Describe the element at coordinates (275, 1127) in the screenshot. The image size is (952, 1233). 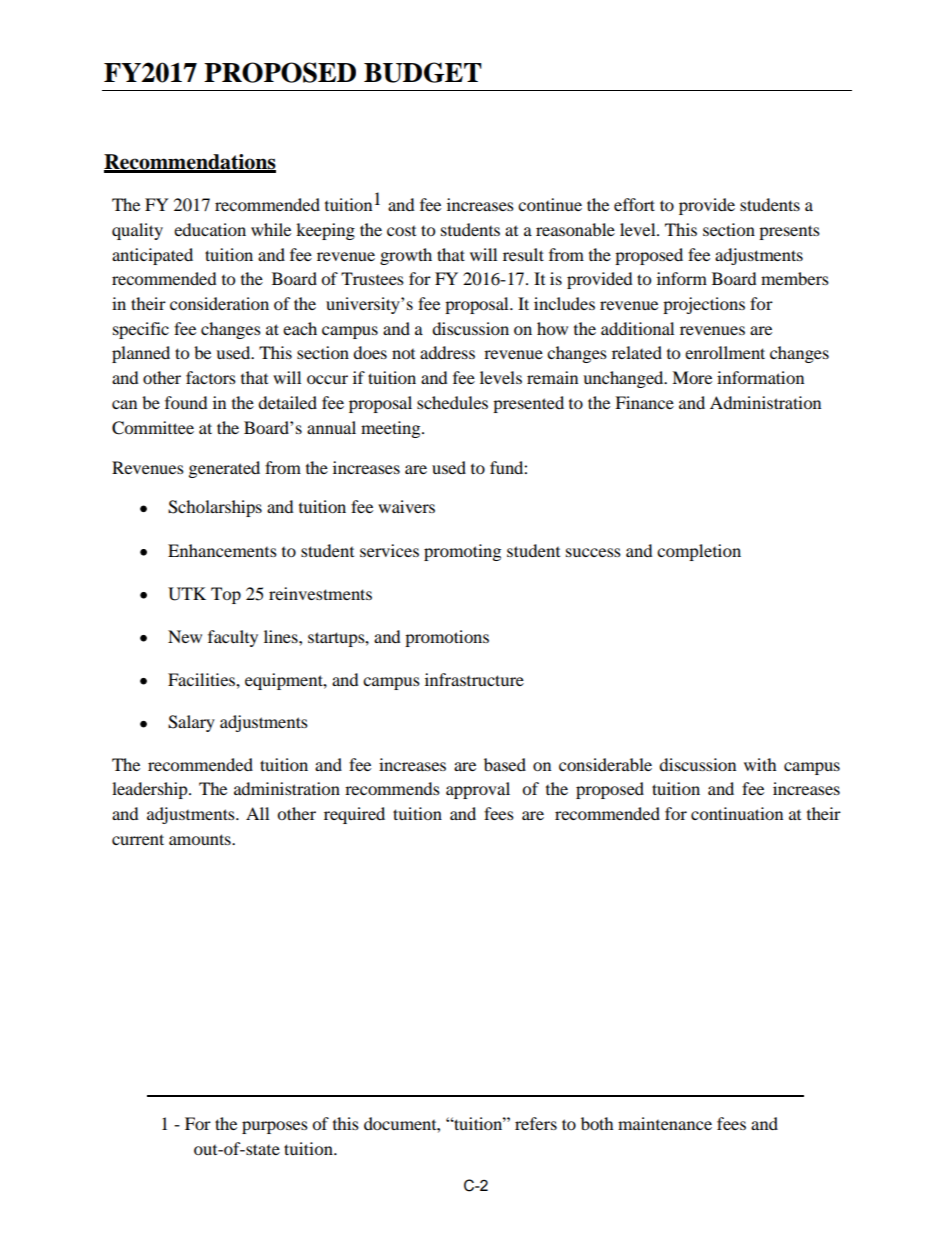
I see `purposes` at that location.
